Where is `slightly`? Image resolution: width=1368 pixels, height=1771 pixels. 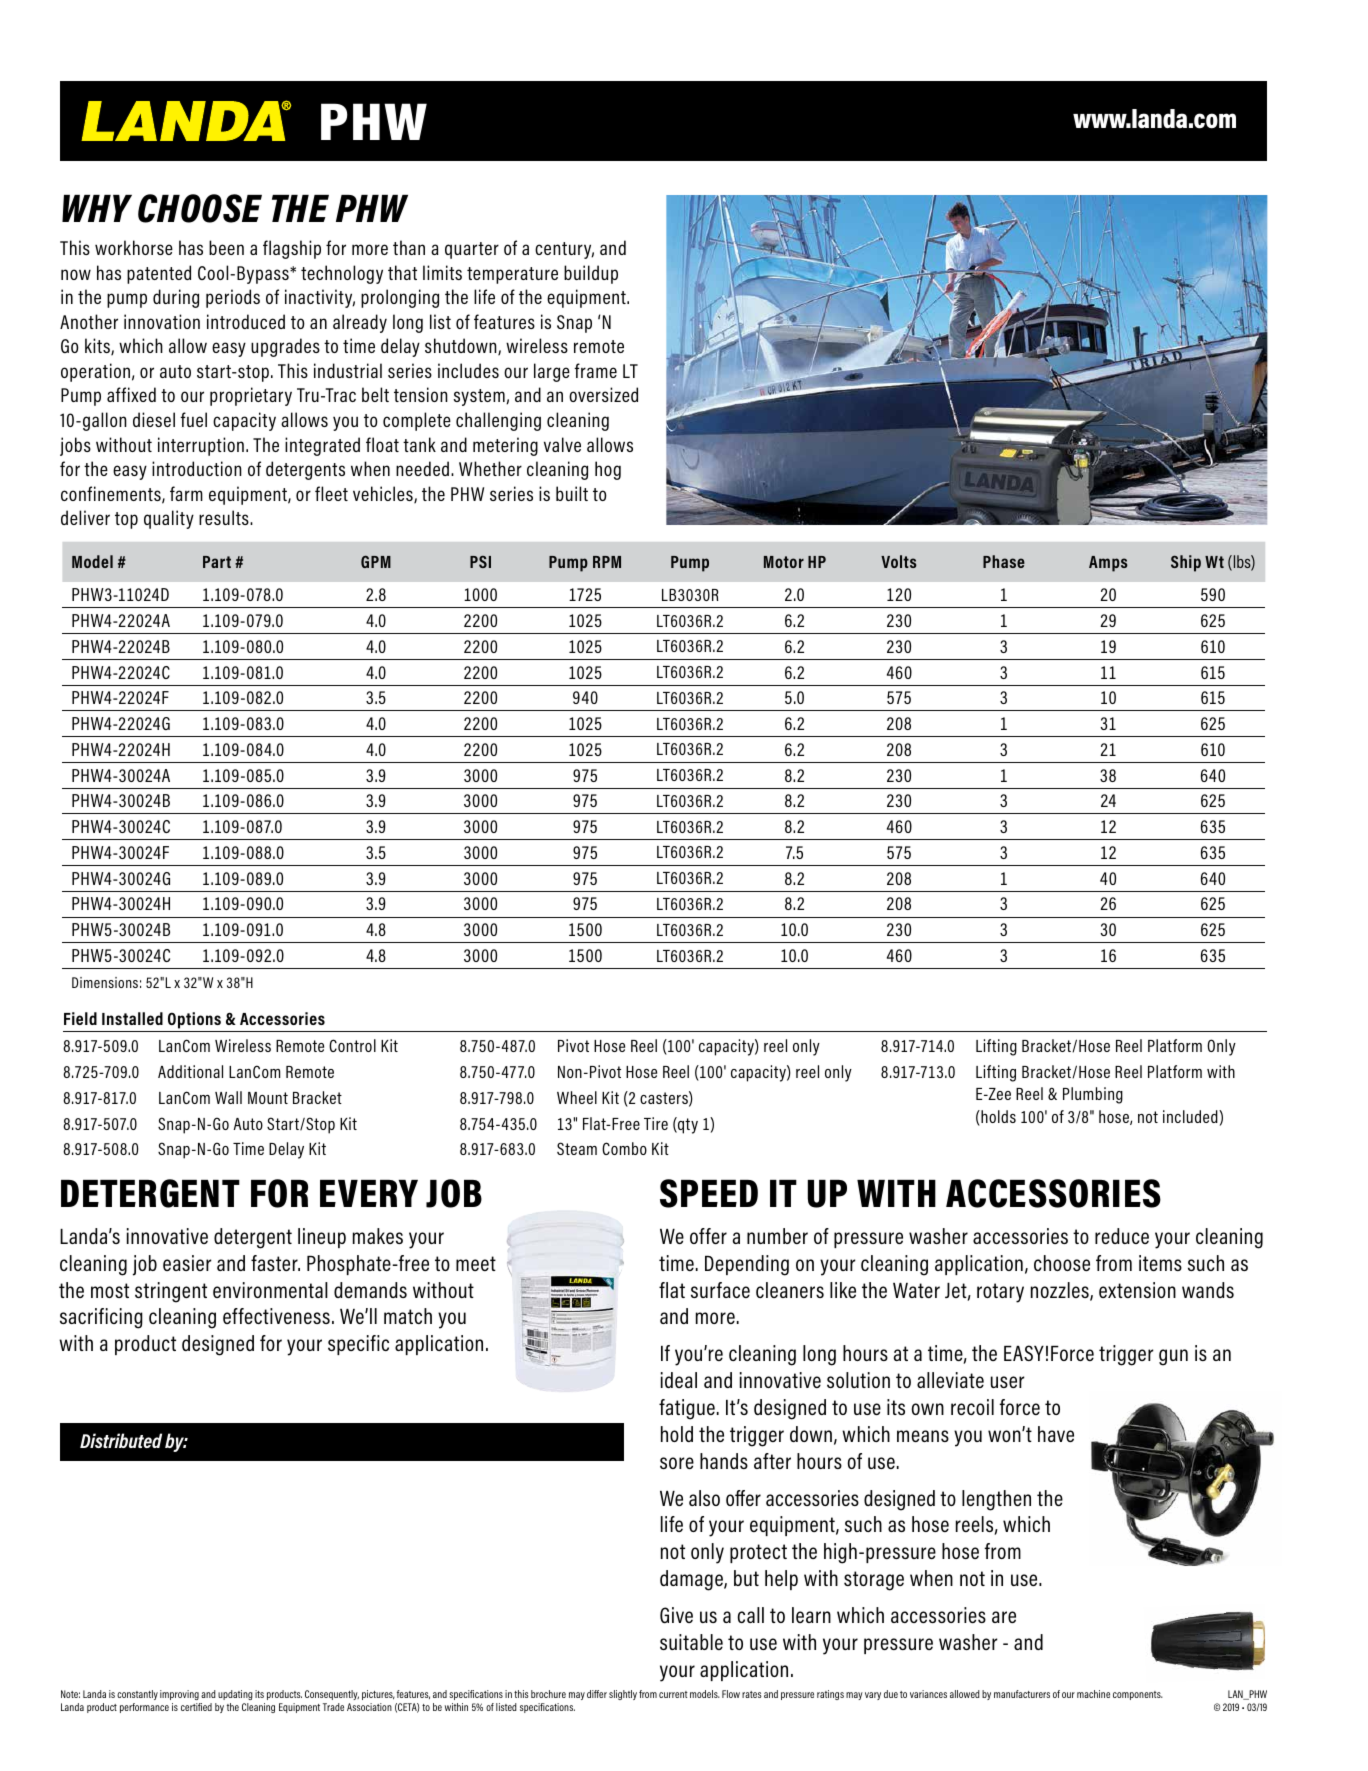 slightly is located at coordinates (623, 1695).
